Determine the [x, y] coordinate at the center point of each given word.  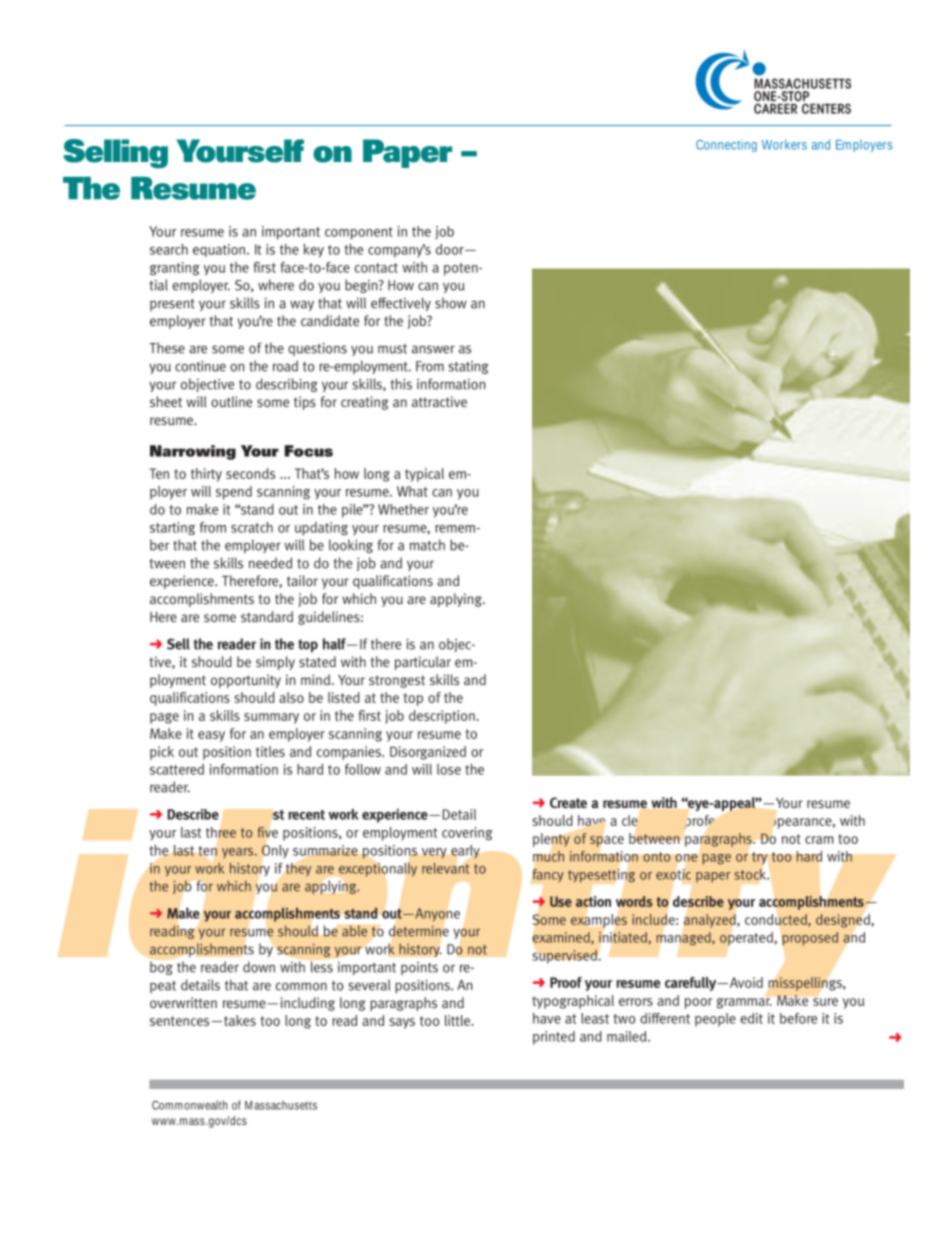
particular [423, 663]
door [451, 249]
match [427, 545]
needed [270, 563]
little [458, 1020]
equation [219, 250]
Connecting [726, 145]
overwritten [183, 1002]
